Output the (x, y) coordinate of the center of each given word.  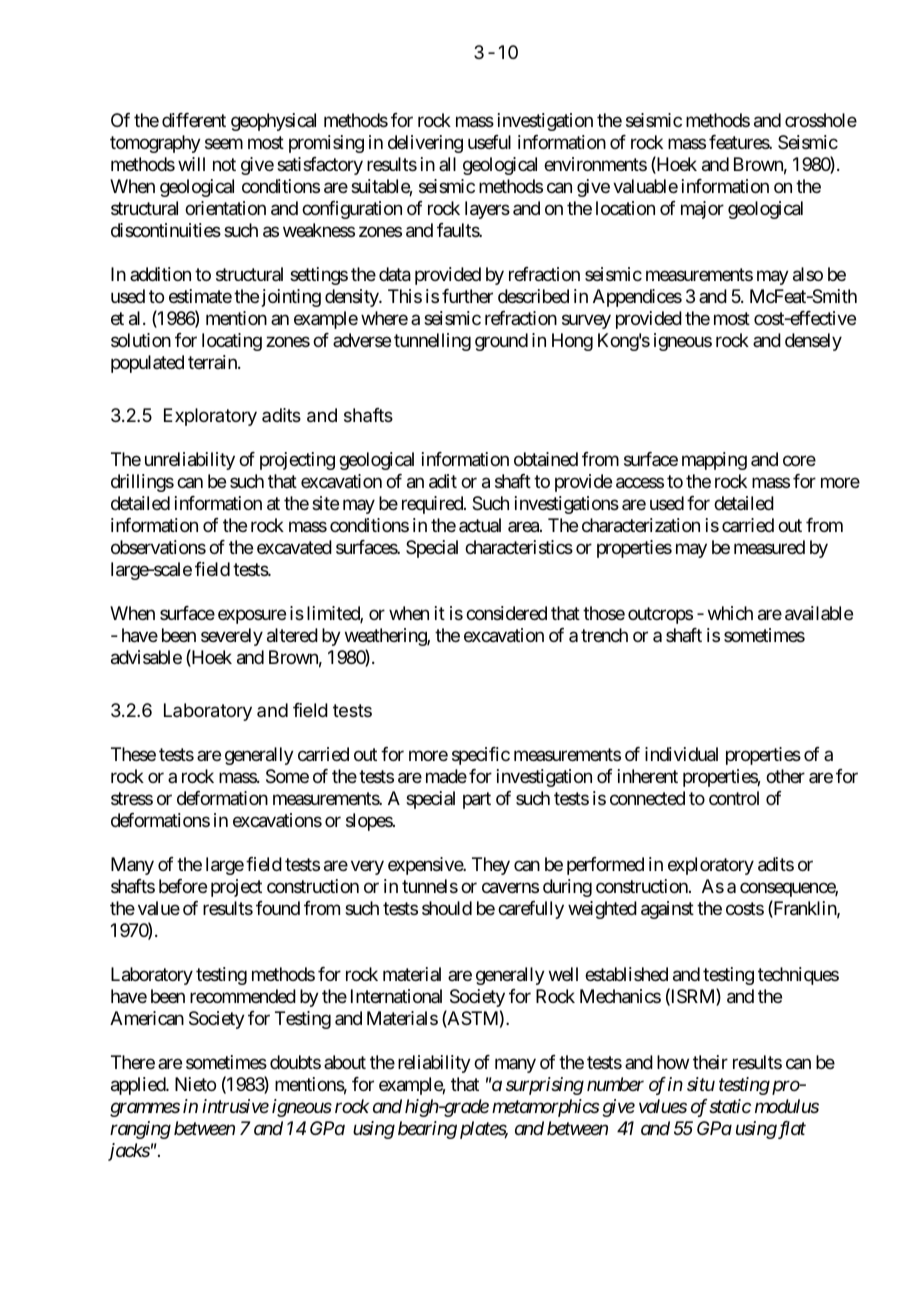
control (734, 798)
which (730, 613)
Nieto (195, 1084)
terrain (213, 362)
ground (501, 342)
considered (506, 613)
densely (813, 342)
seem (224, 144)
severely (232, 637)
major (702, 210)
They (491, 866)
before (183, 886)
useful (489, 142)
